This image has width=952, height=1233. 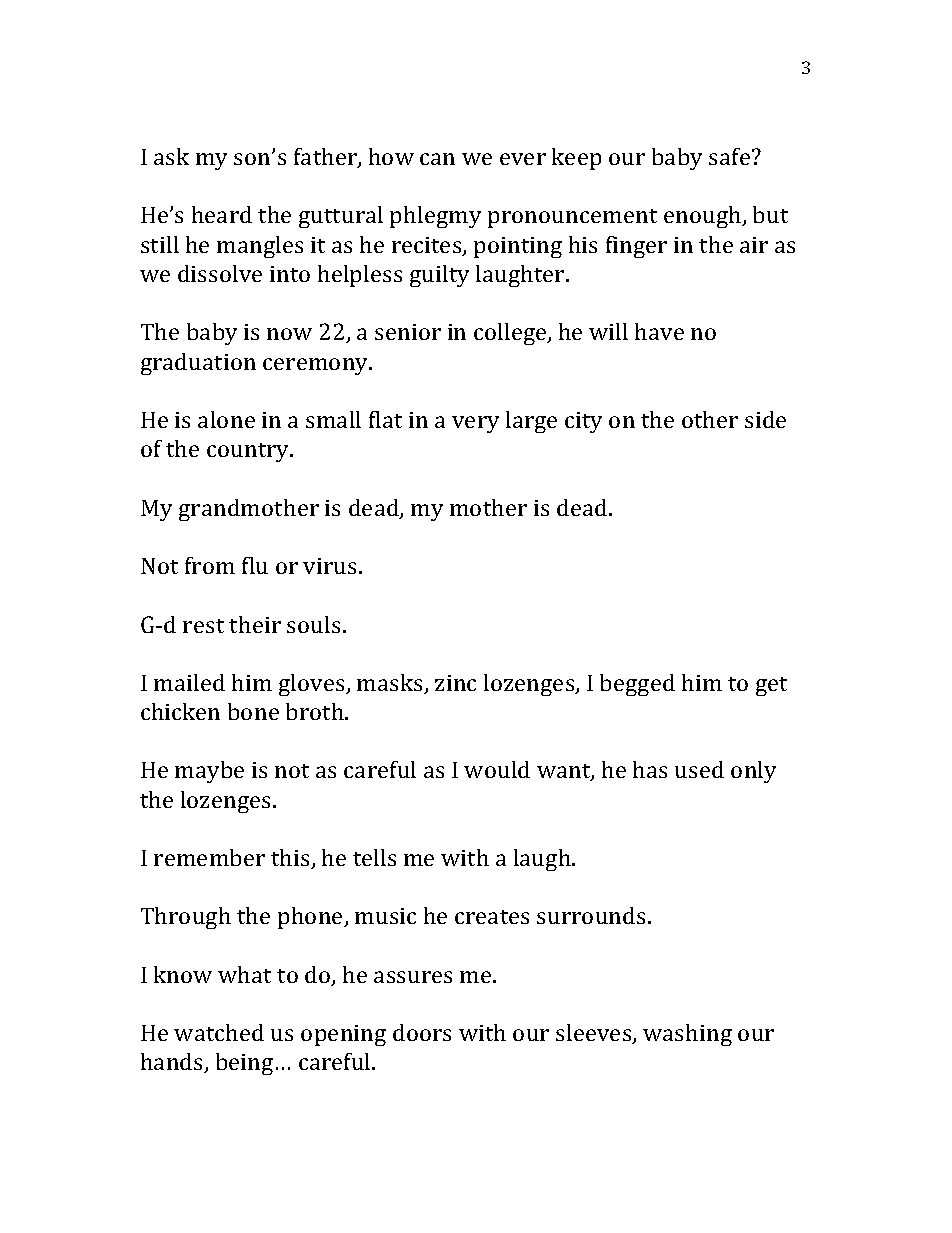 I want to click on their, so click(x=255, y=624).
